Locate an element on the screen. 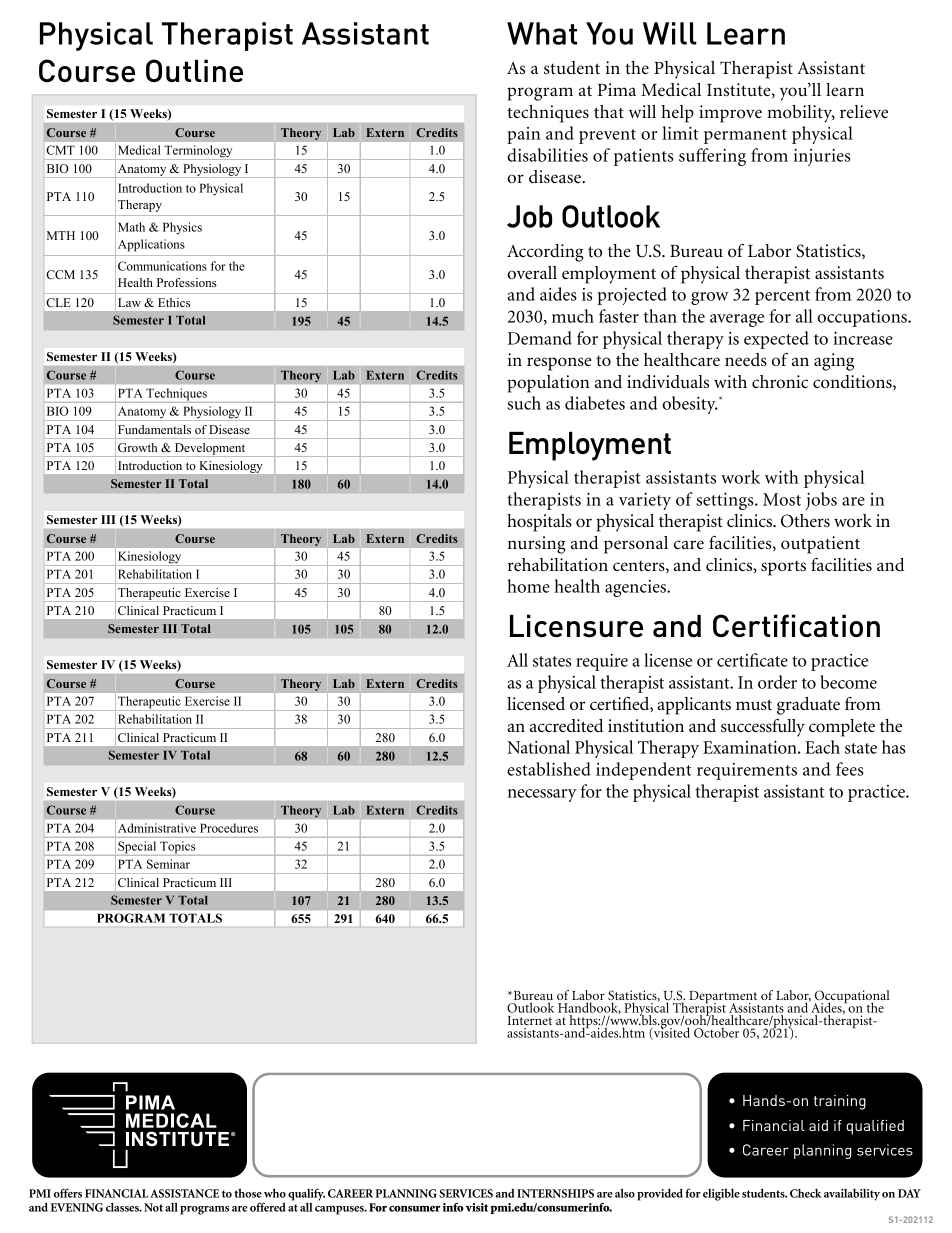 The height and width of the screenshot is (1233, 952). INTERNSHIPS is located at coordinates (555, 1193).
